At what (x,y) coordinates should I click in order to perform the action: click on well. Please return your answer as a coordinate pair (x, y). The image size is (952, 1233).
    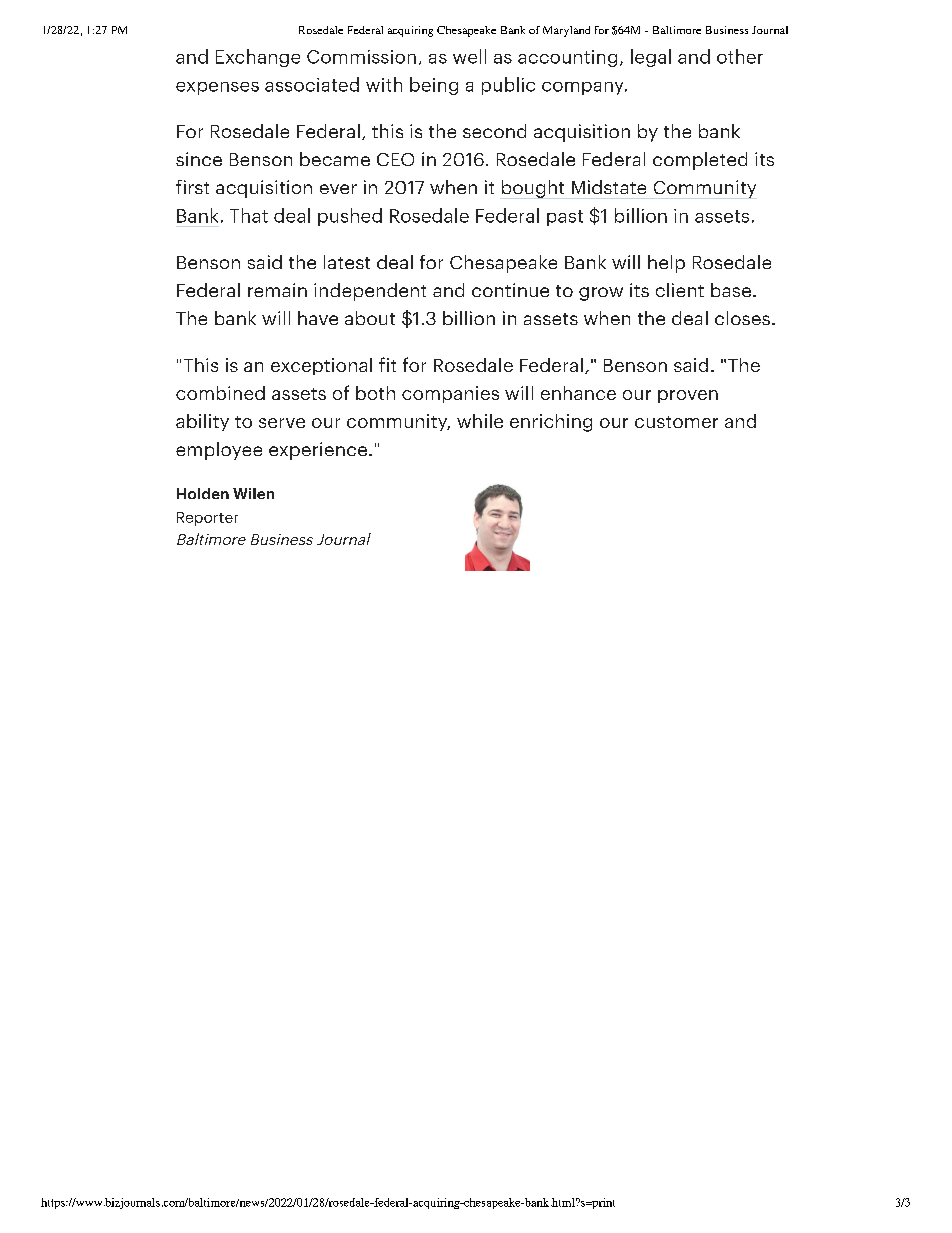
    Looking at the image, I should click on (469, 56).
